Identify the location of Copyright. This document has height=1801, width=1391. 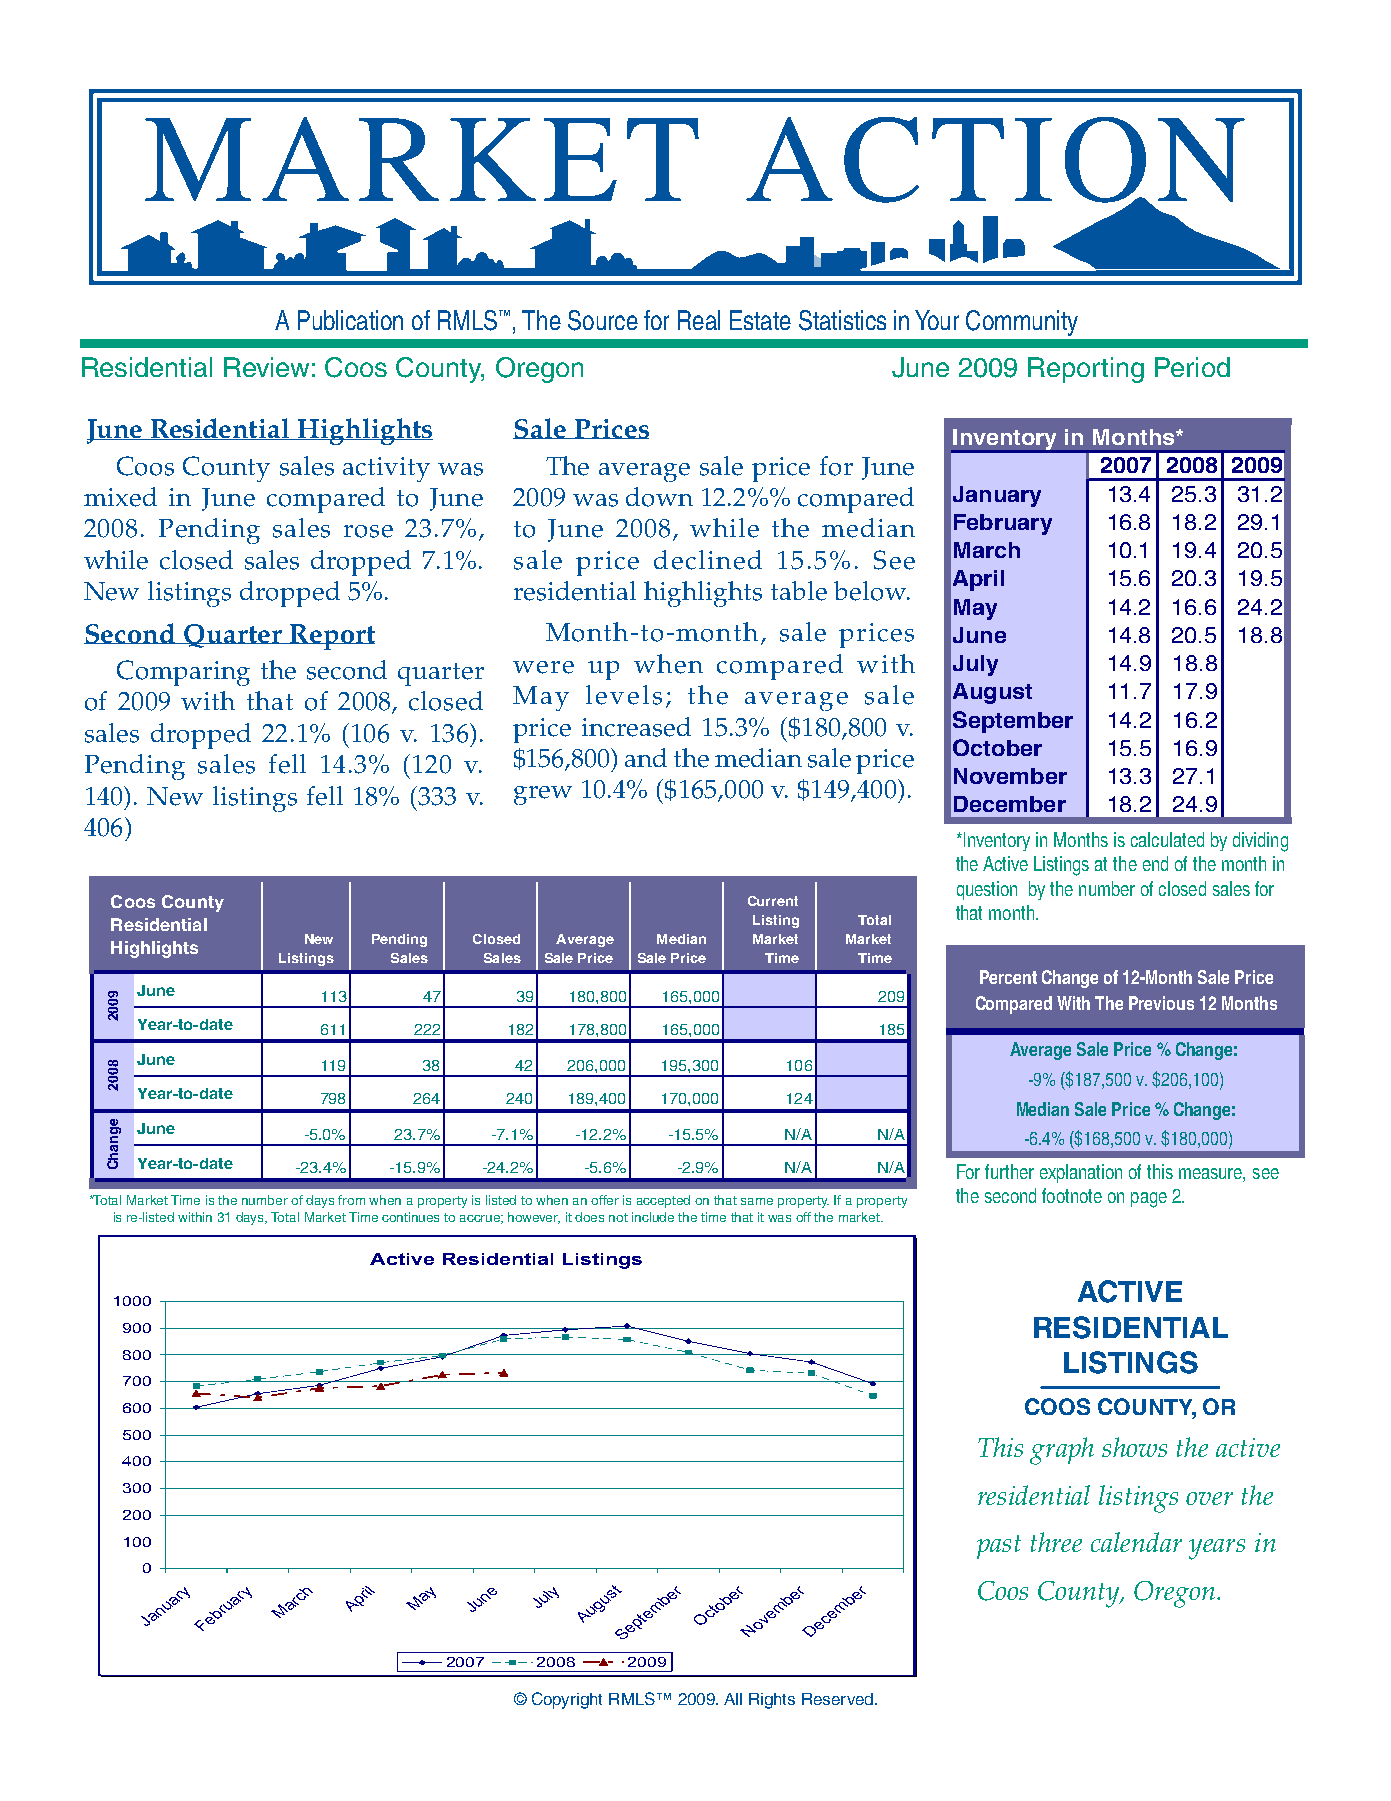
(567, 1700).
